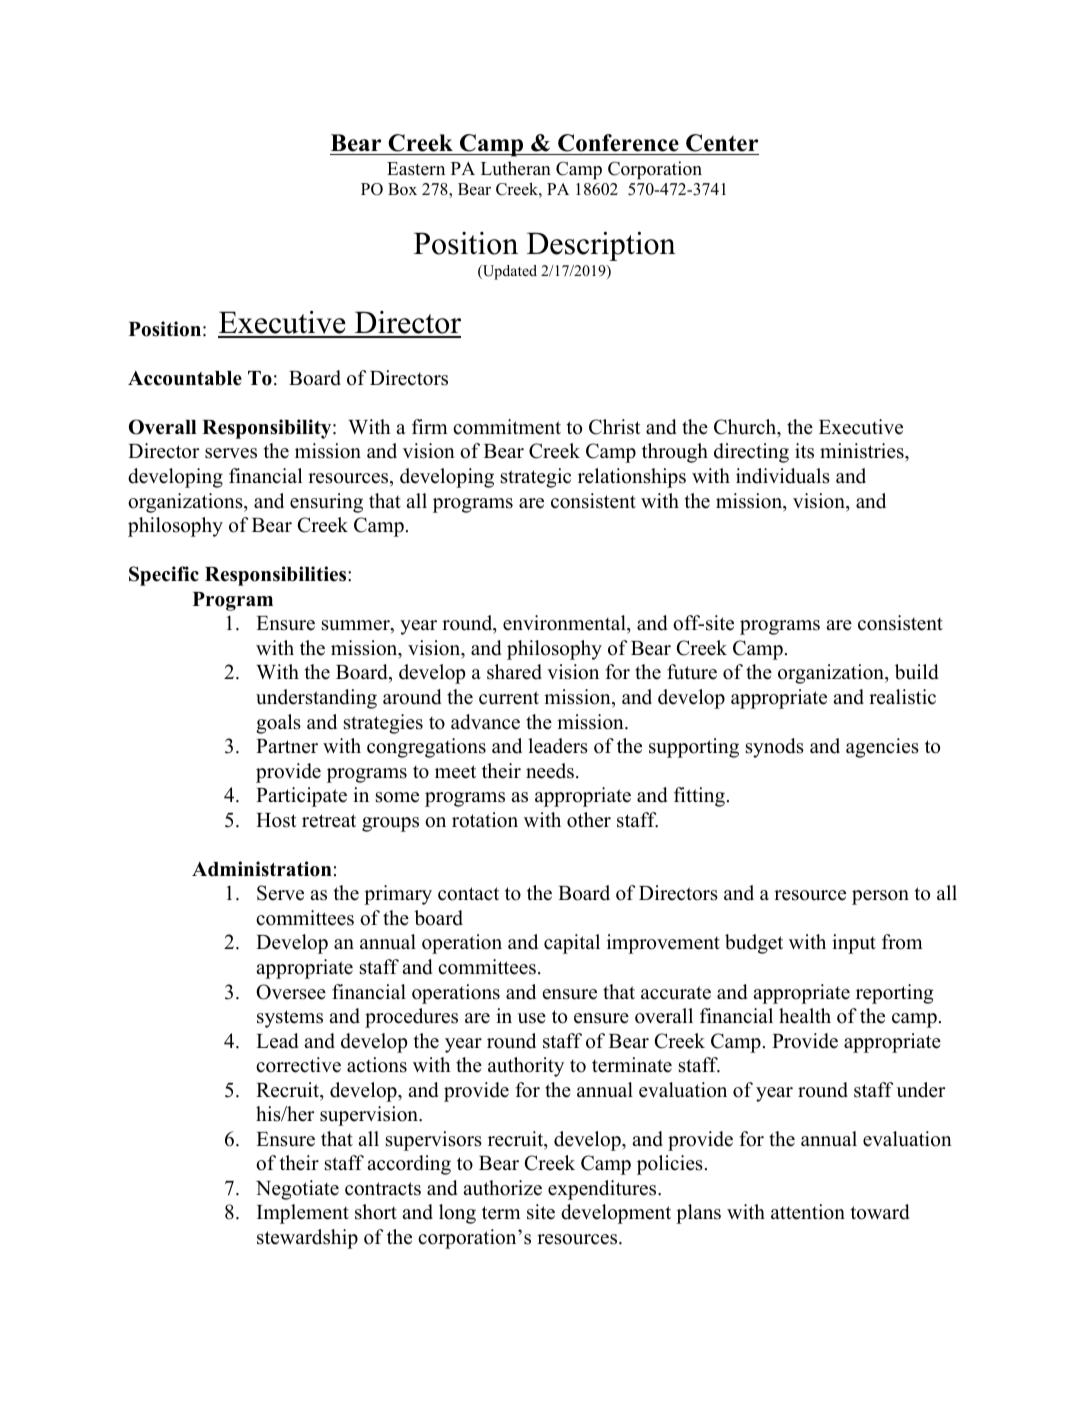 Image resolution: width=1089 pixels, height=1409 pixels. I want to click on Center, so click(722, 143).
